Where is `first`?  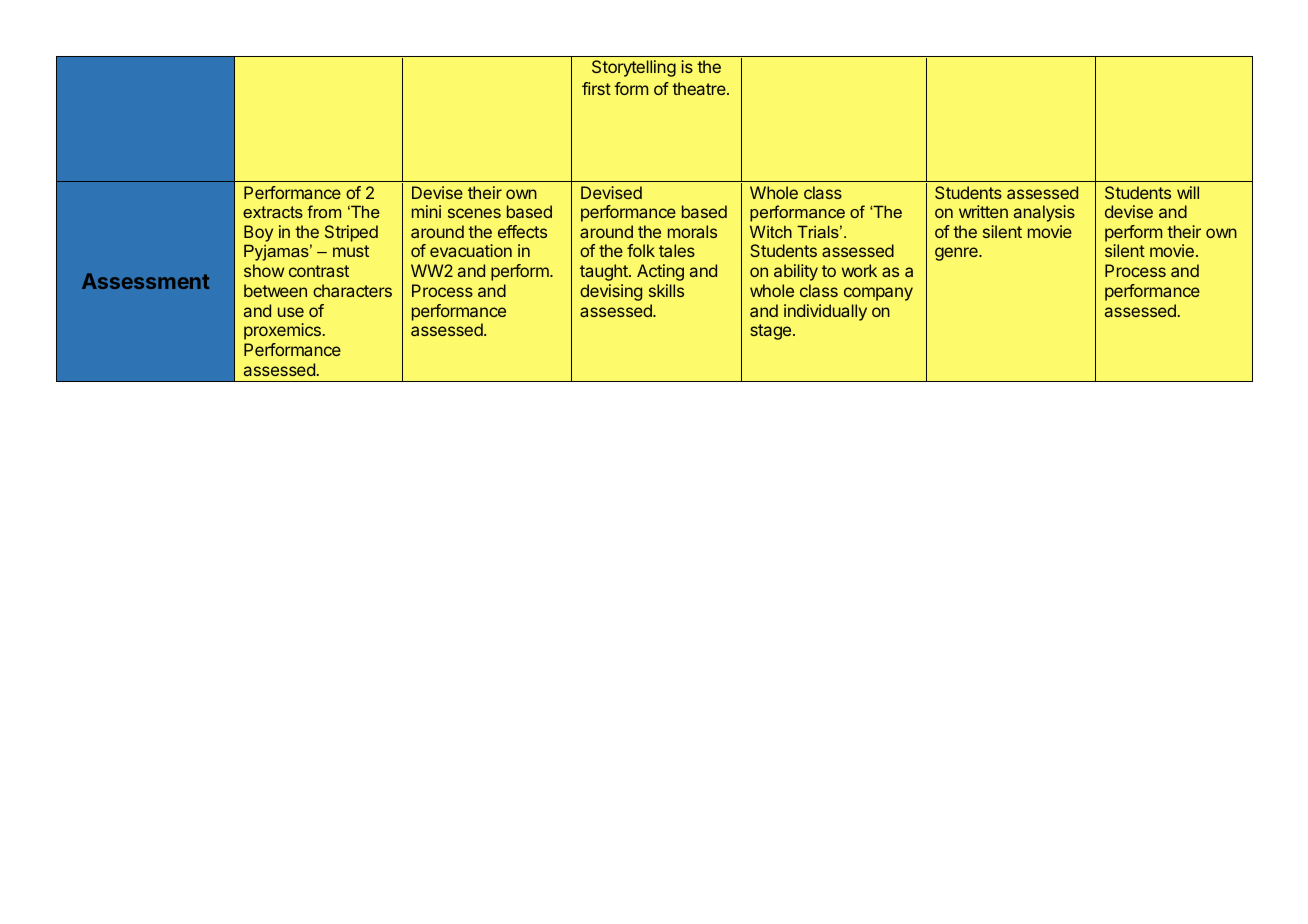
first is located at coordinates (596, 88).
